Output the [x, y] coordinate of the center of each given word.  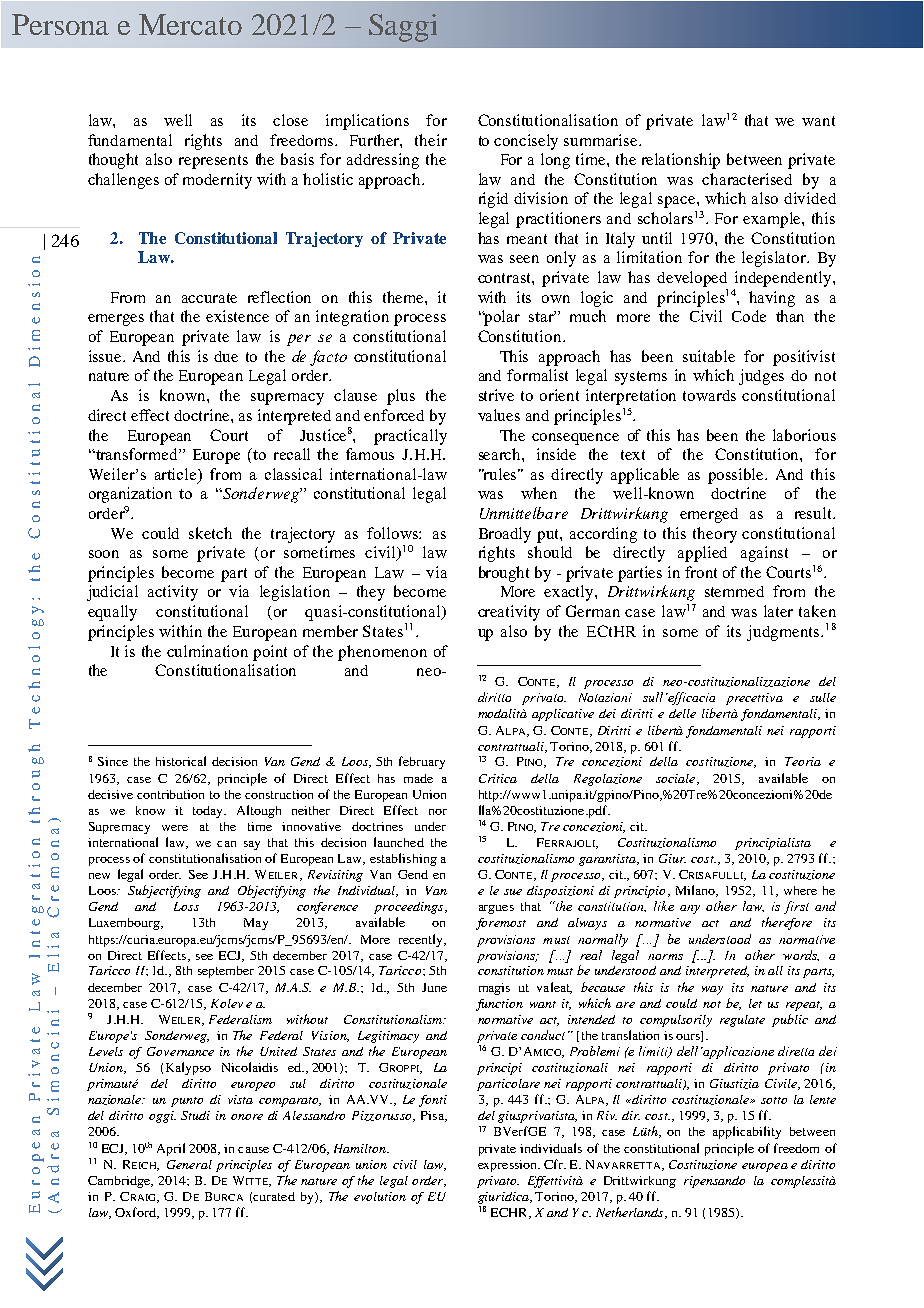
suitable [709, 356]
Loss [186, 906]
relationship [681, 161]
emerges [116, 320]
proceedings [410, 908]
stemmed [734, 591]
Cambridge [120, 1182]
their [431, 140]
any [690, 909]
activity [173, 593]
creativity [509, 613]
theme [404, 297]
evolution [380, 1196]
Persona [60, 24]
